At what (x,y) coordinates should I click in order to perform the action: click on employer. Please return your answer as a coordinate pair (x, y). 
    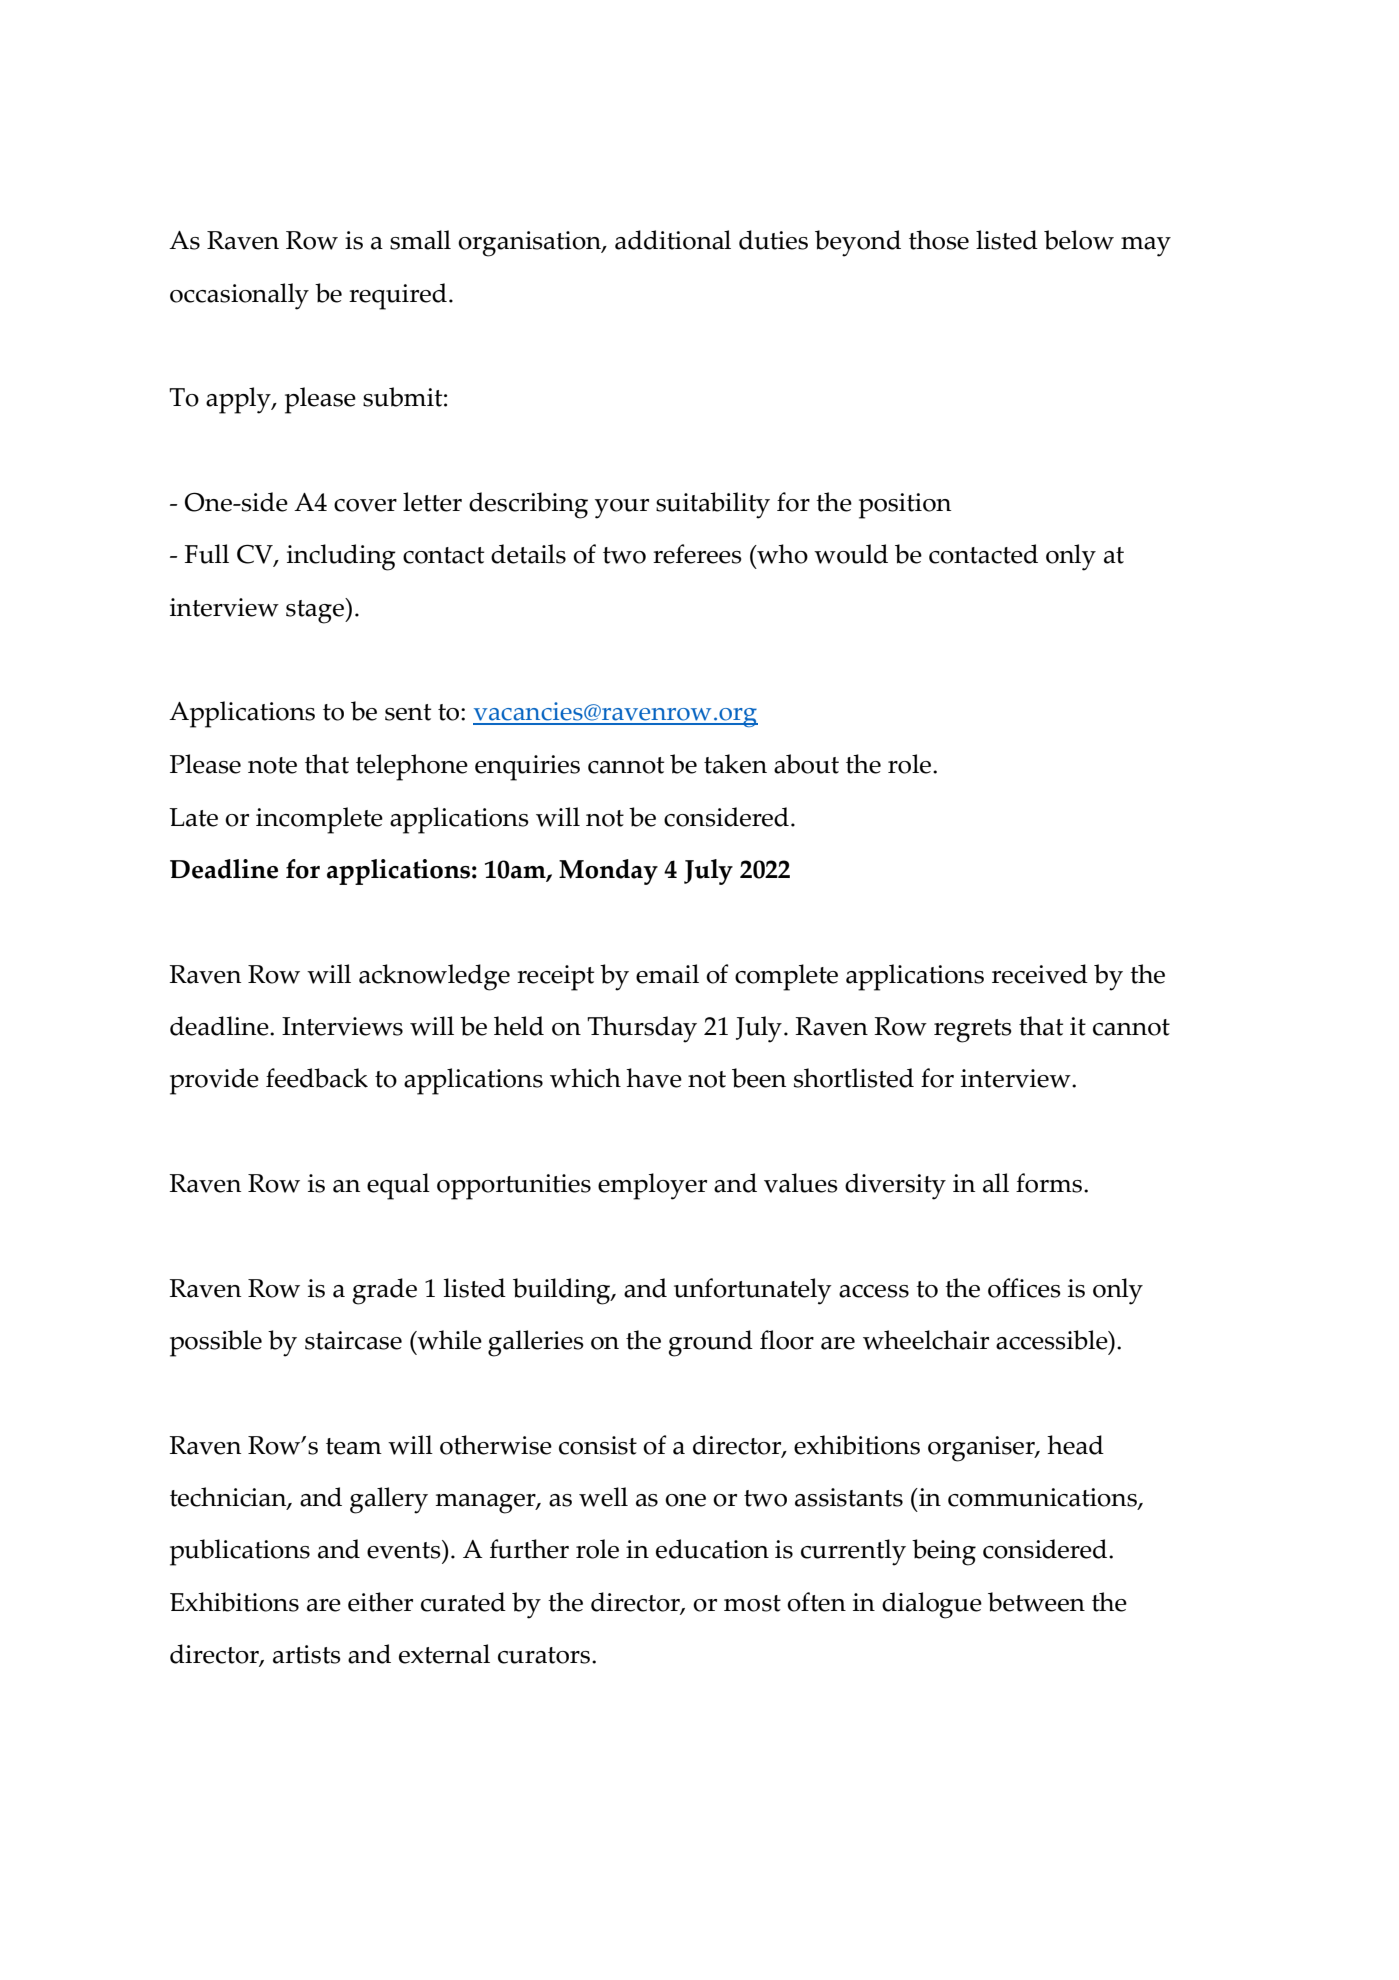
    Looking at the image, I should click on (652, 1186).
